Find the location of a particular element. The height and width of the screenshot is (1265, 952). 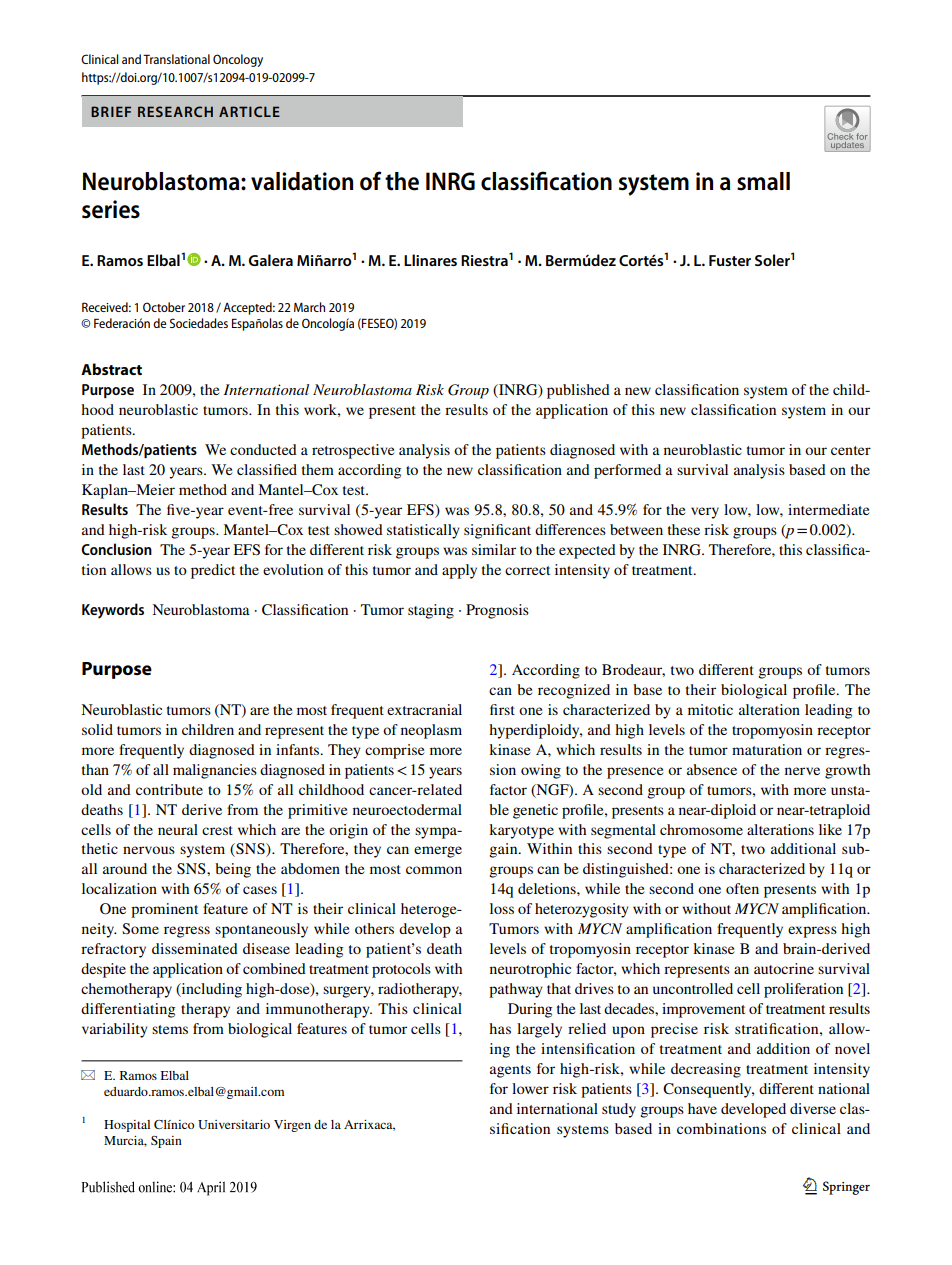

ARTICLE is located at coordinates (249, 111).
